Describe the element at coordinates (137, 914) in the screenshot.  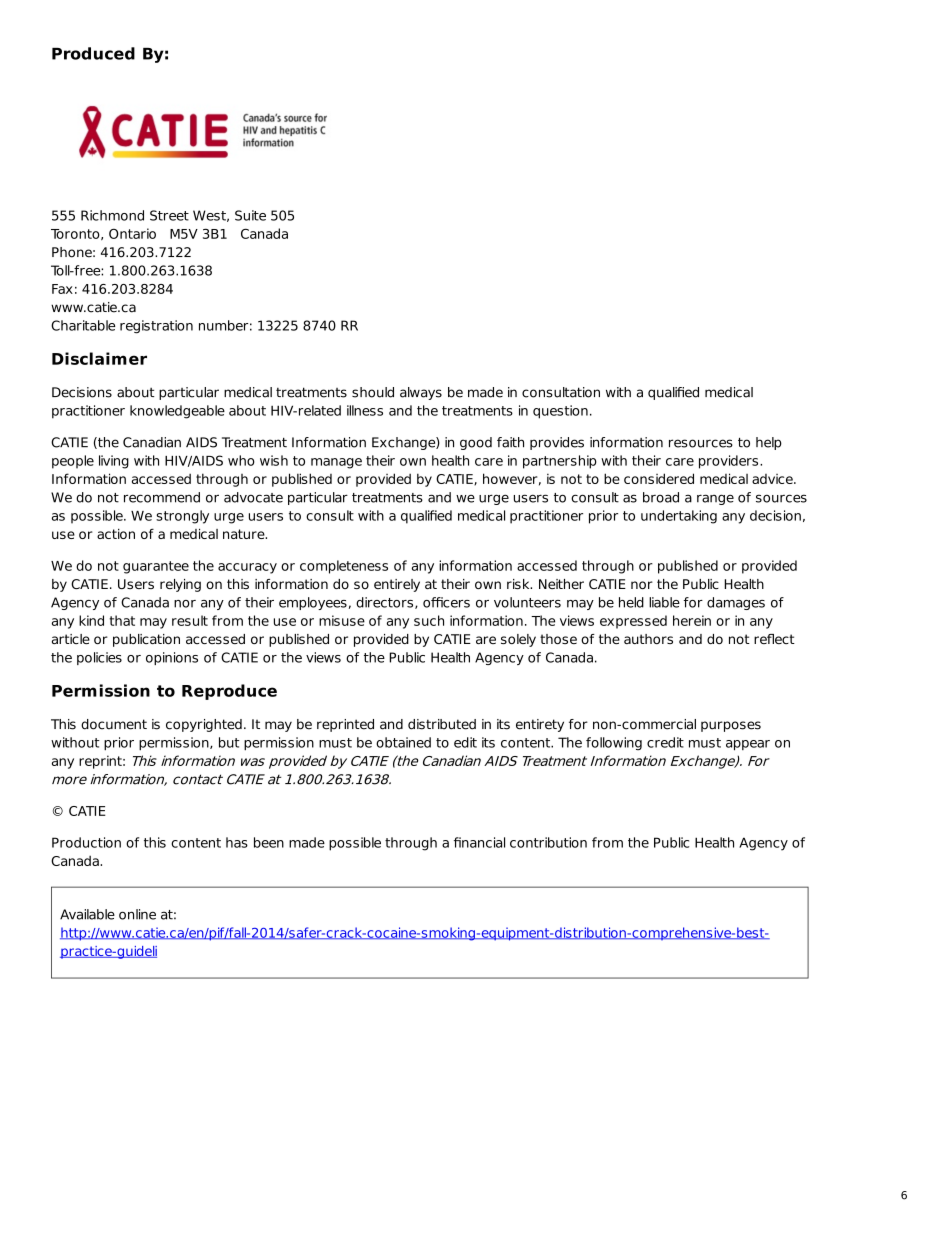
I see `online` at that location.
